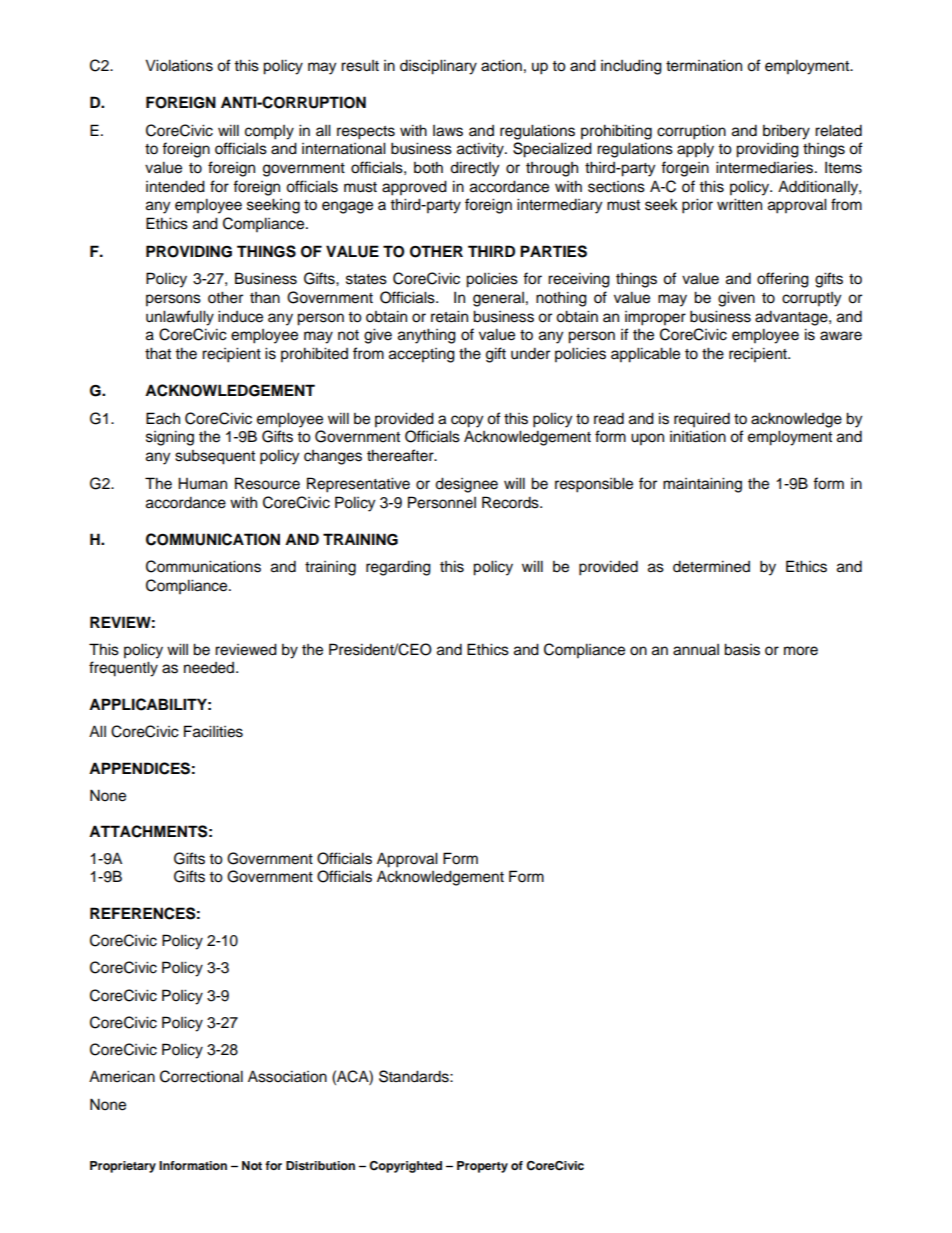  What do you see at coordinates (696, 650) in the screenshot?
I see `annual` at bounding box center [696, 650].
